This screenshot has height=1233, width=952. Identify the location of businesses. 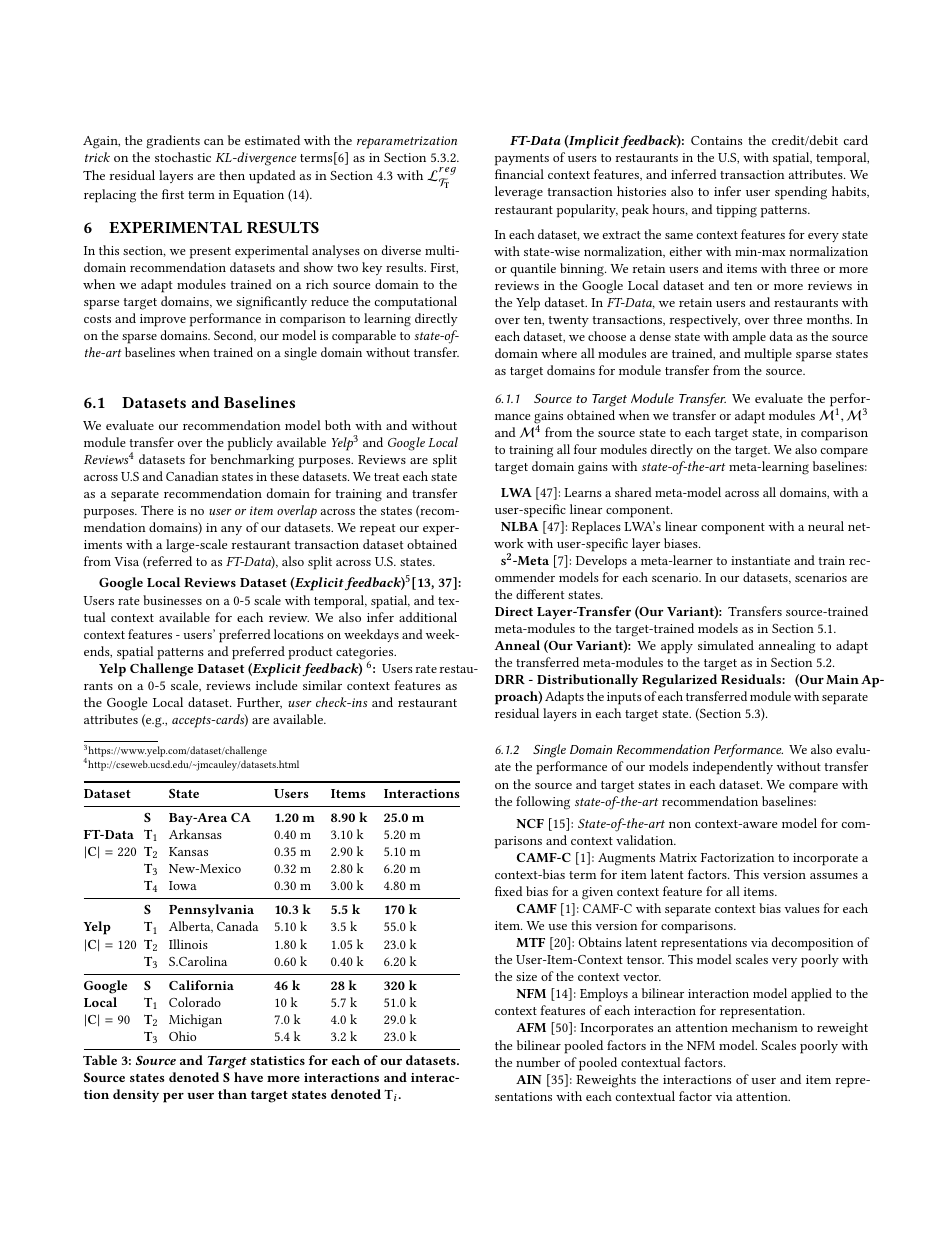
(172, 600).
